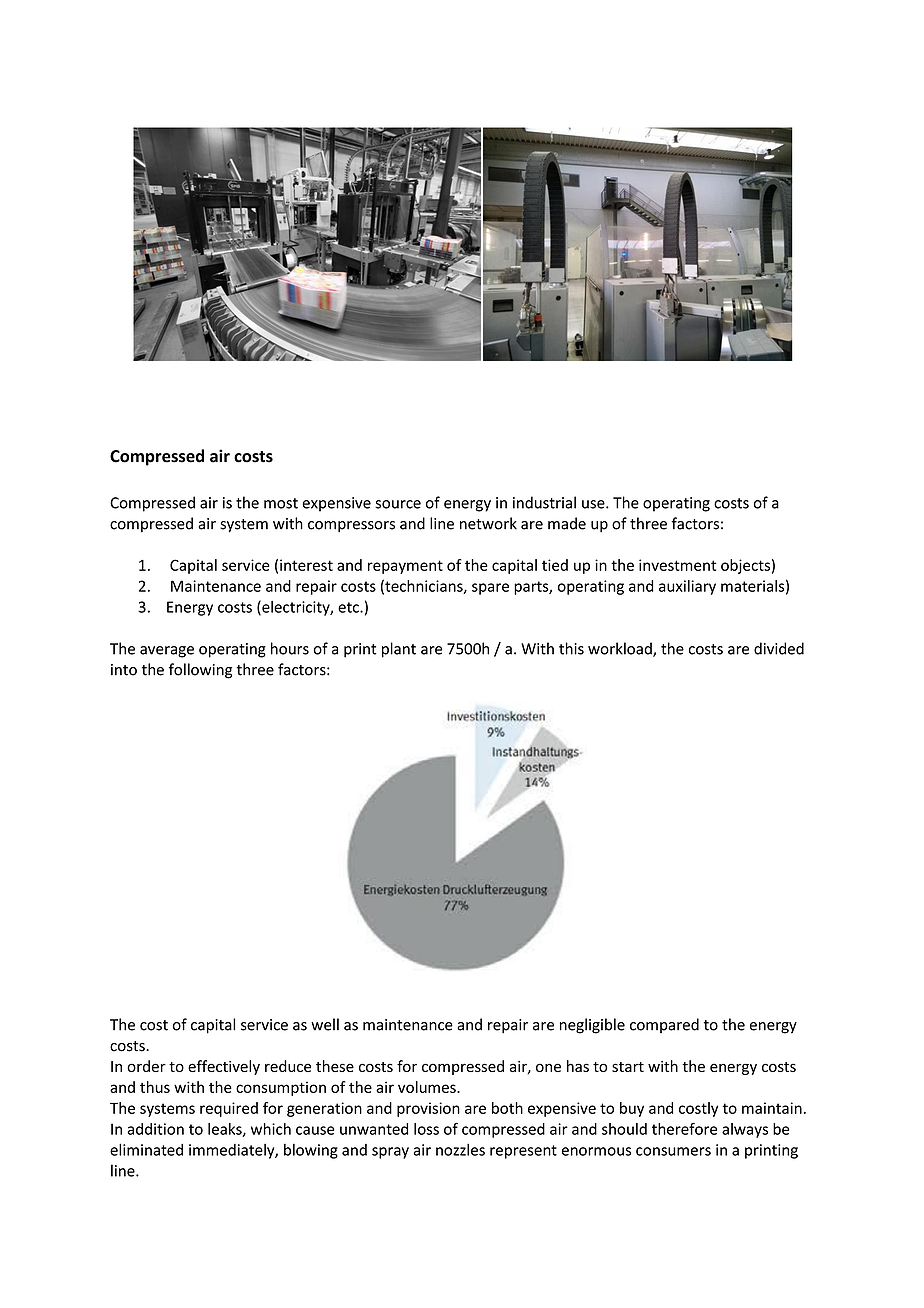  Describe the element at coordinates (571, 648) in the screenshot. I see `this` at that location.
